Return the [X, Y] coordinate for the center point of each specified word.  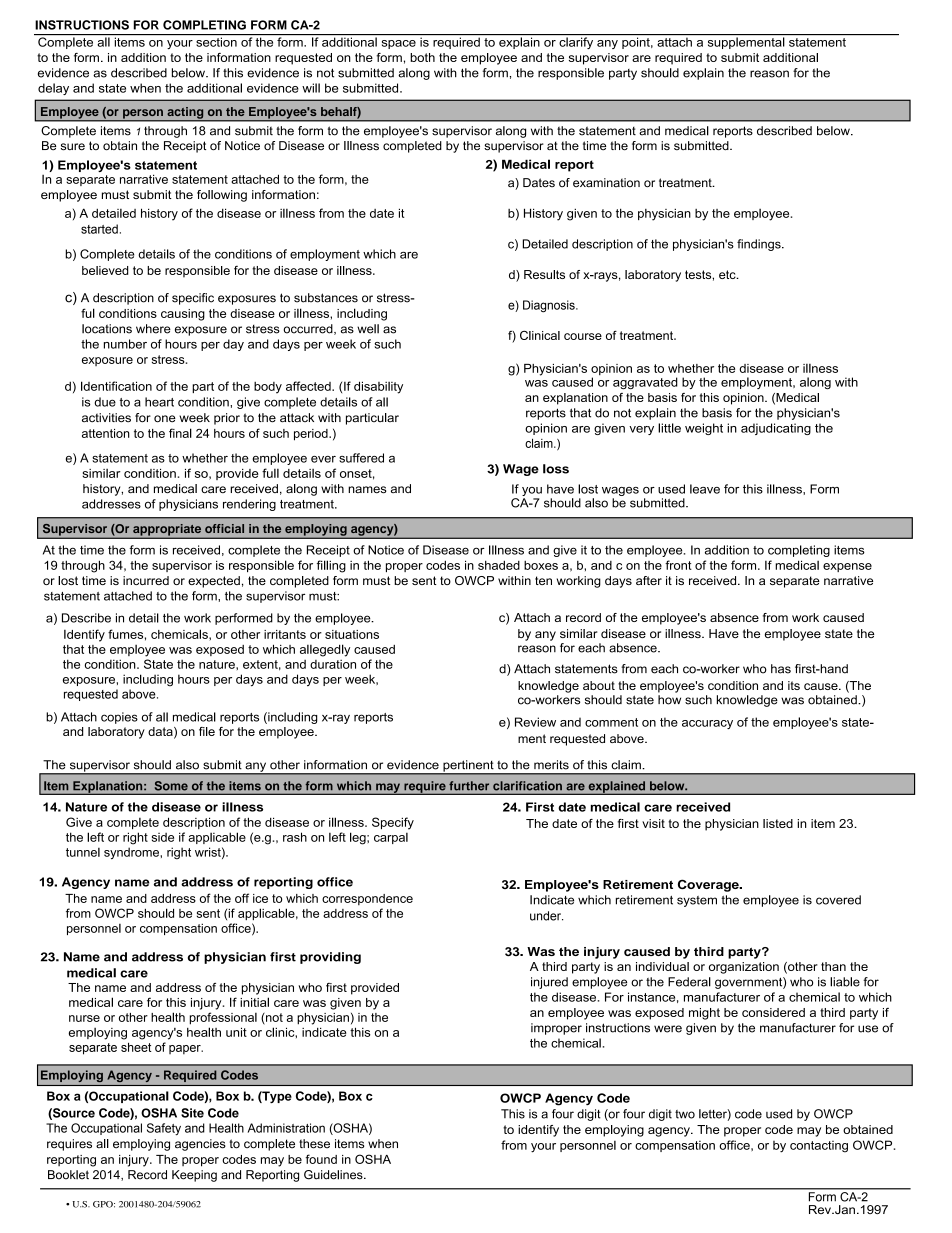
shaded [499, 565]
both [422, 57]
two [685, 1114]
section [216, 42]
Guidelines [334, 1175]
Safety [164, 1129]
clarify [576, 43]
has [781, 669]
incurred [146, 580]
